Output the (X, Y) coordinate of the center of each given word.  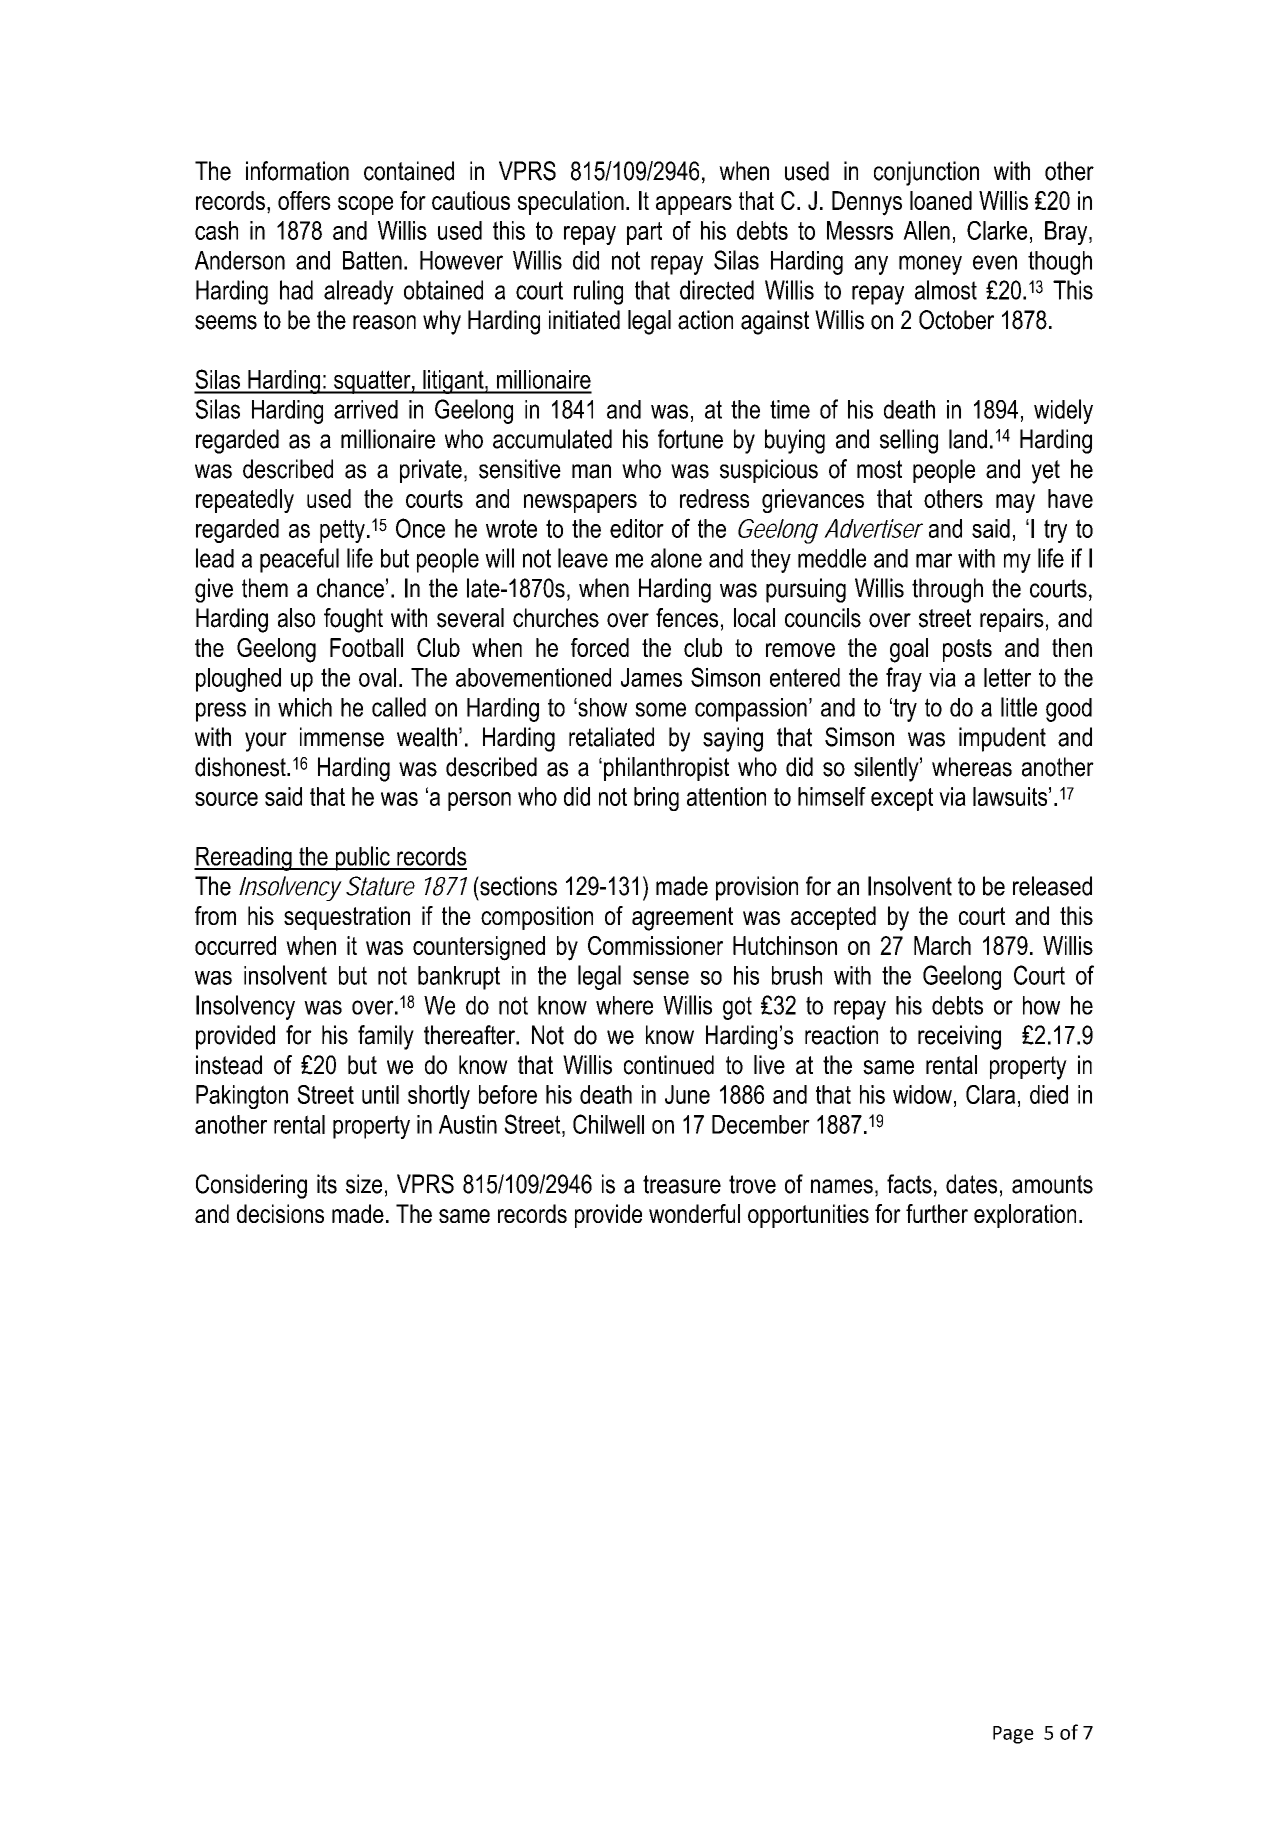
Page (1013, 1735)
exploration (1025, 1216)
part (644, 233)
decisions (280, 1213)
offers (304, 200)
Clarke (997, 230)
